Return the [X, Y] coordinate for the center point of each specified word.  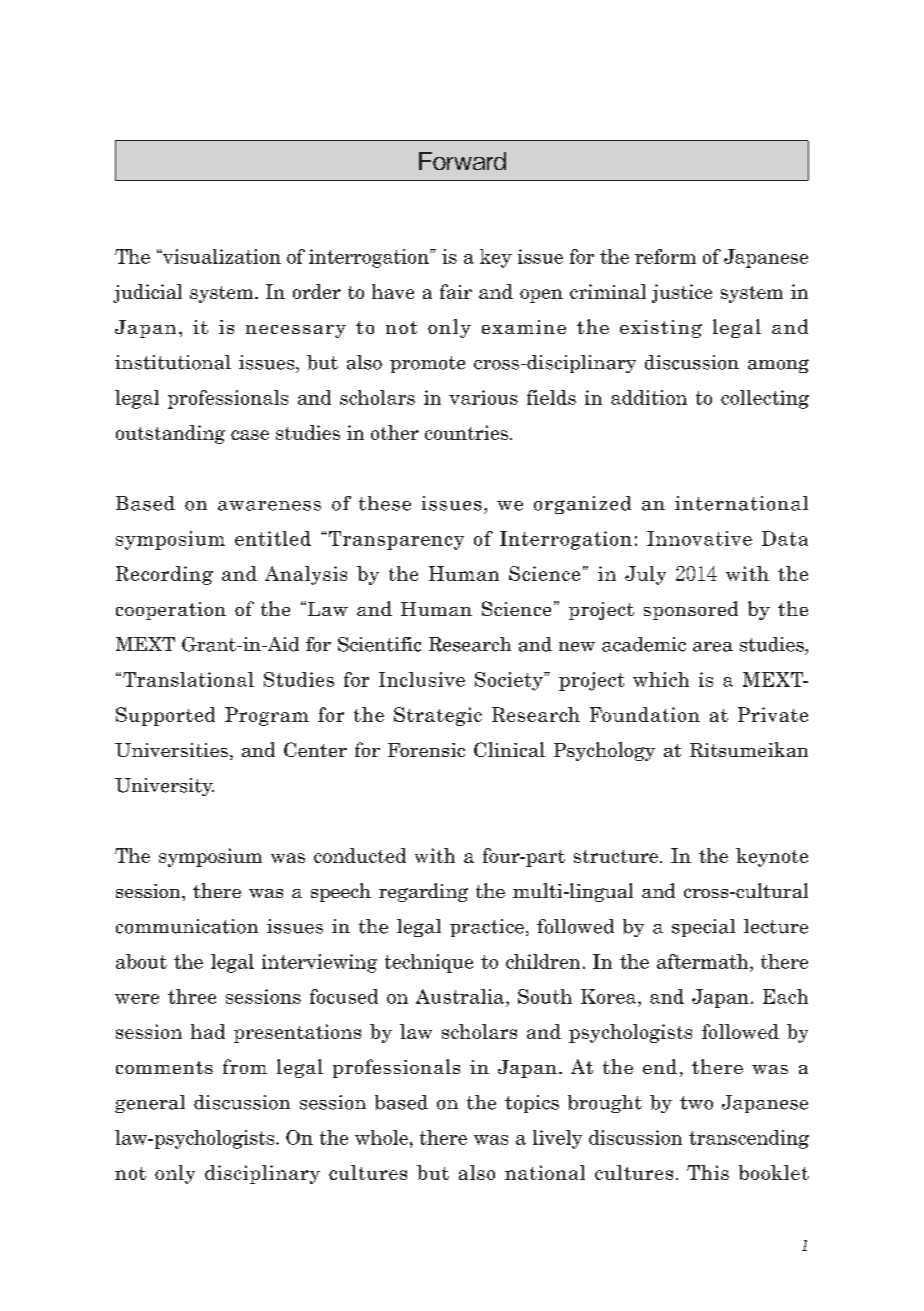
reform [665, 256]
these [385, 503]
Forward [462, 161]
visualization [221, 256]
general [150, 1104]
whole [383, 1137]
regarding [423, 892]
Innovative [699, 538]
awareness [269, 506]
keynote [772, 857]
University [164, 787]
